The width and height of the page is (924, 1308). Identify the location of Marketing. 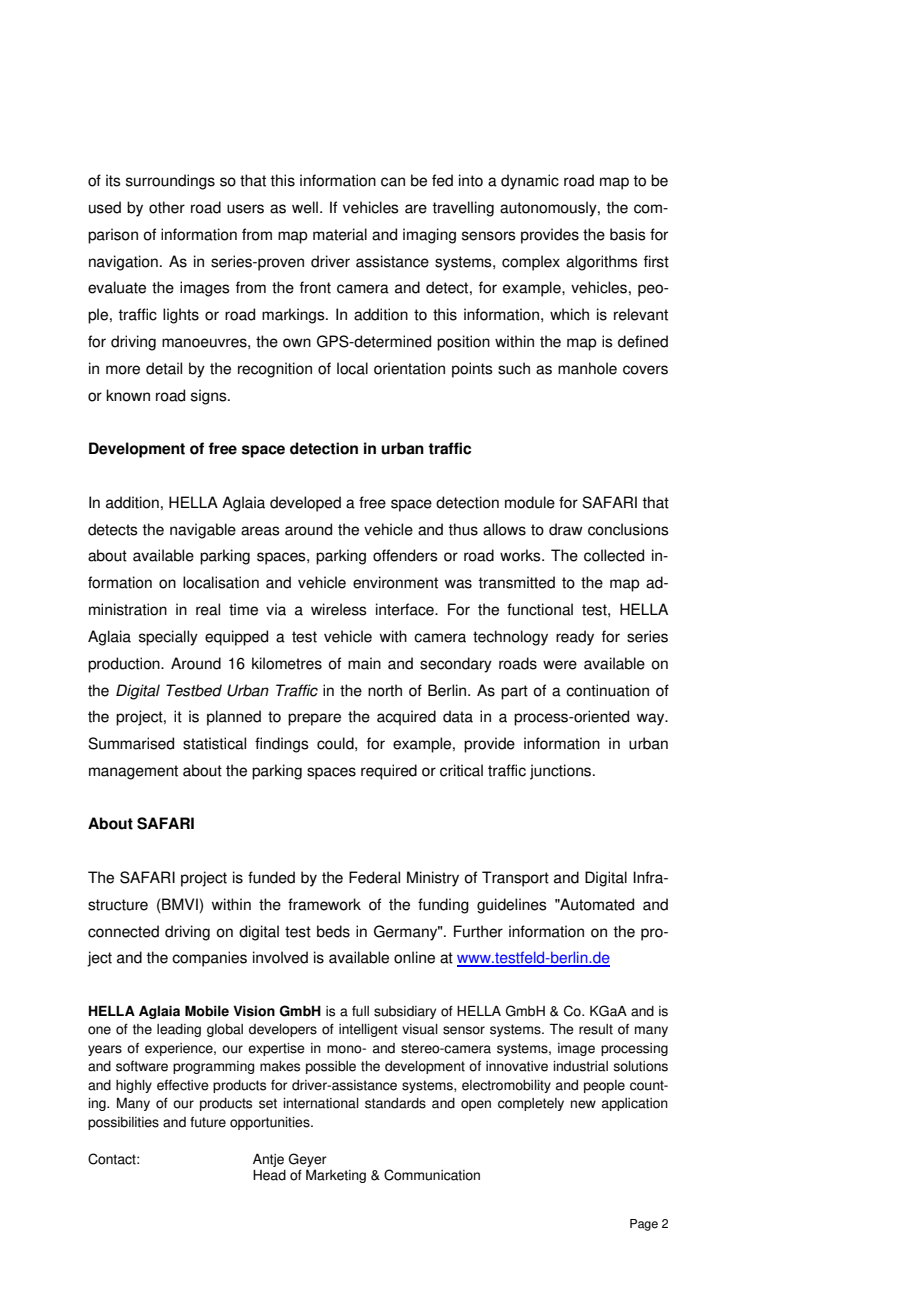
(336, 1176).
